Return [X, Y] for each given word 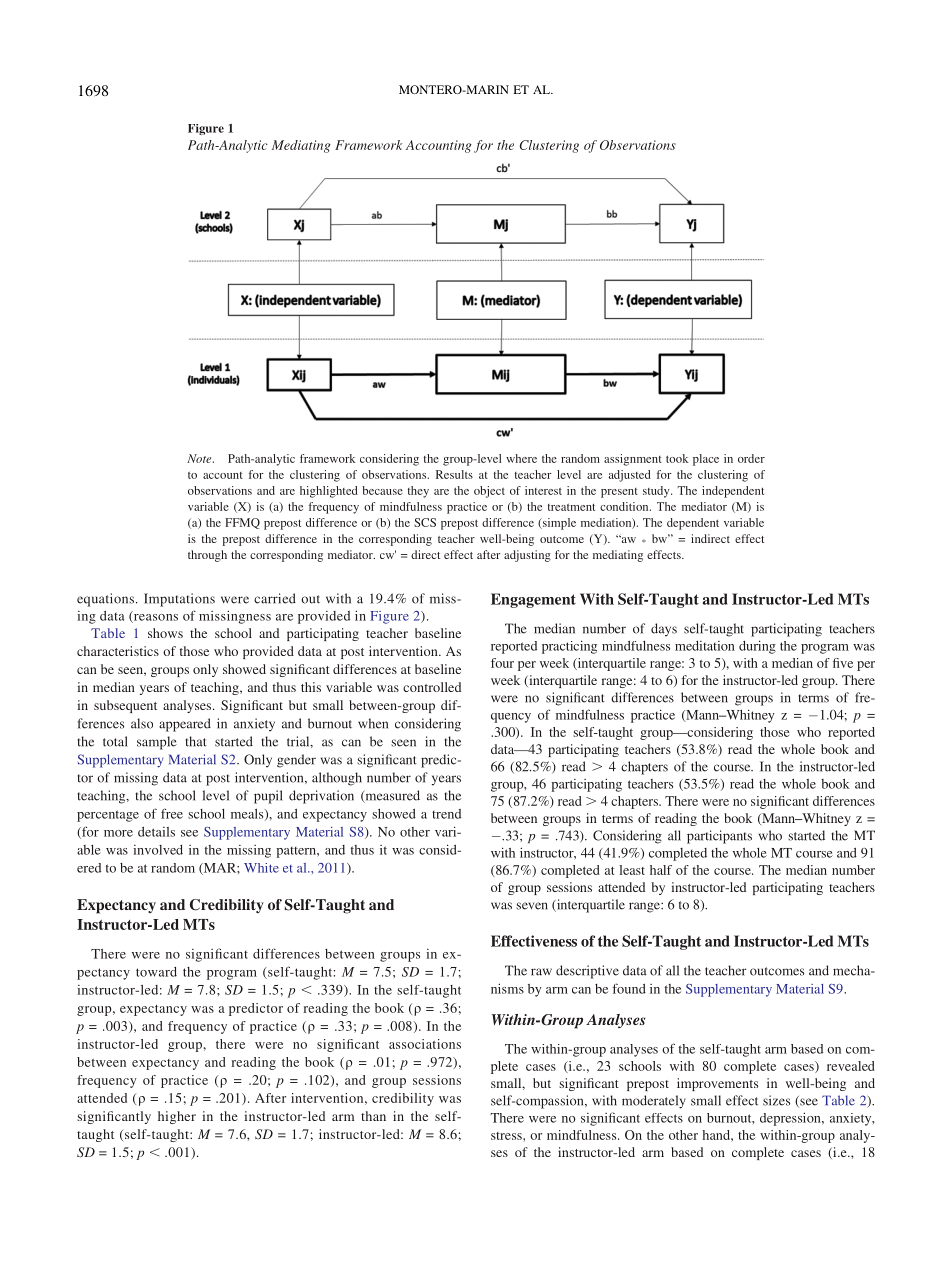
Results [454, 474]
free [172, 813]
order [751, 458]
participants [719, 837]
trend [446, 814]
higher [177, 1117]
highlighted [329, 492]
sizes [776, 1100]
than [373, 1116]
